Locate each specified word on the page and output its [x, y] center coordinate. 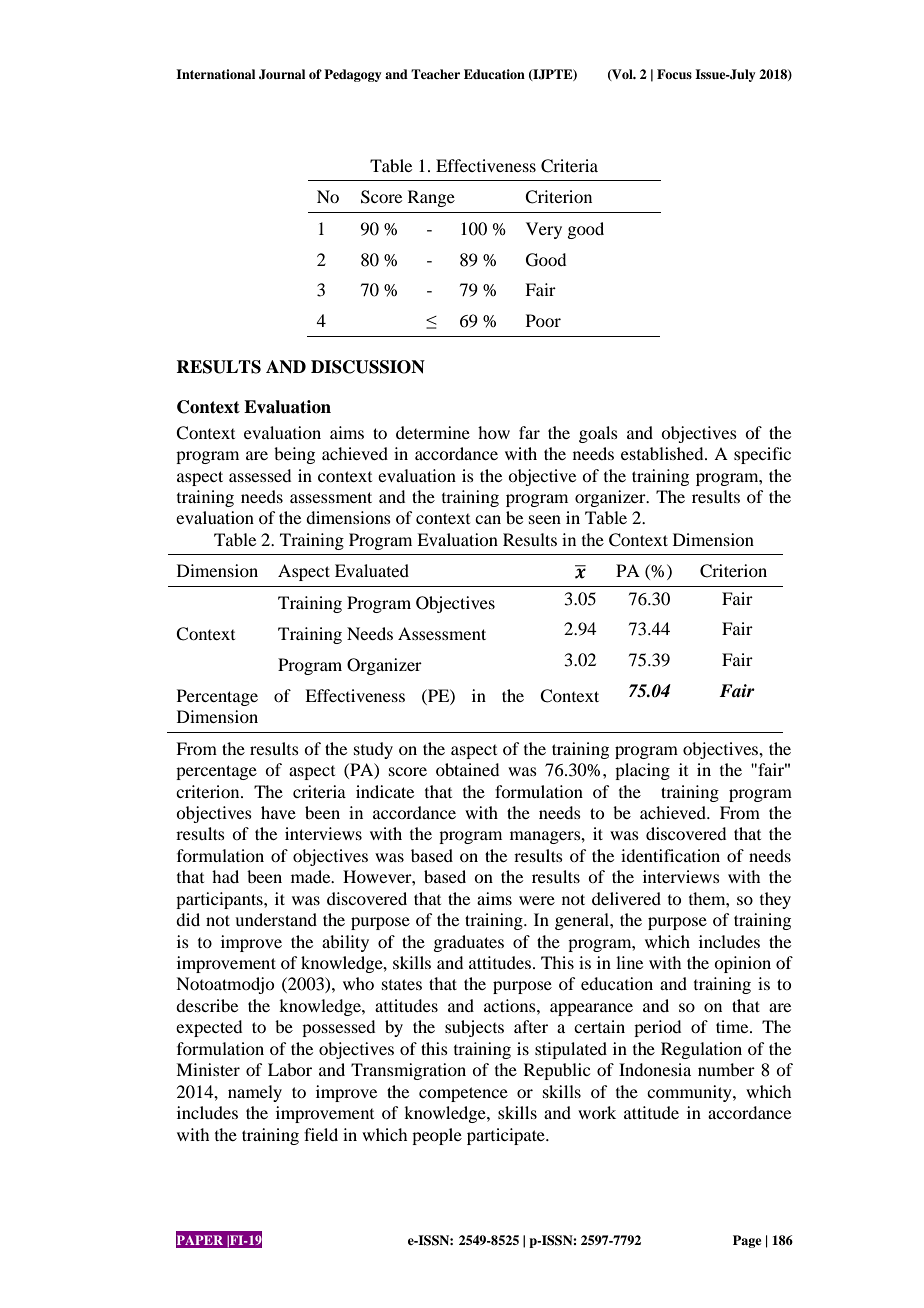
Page [747, 1241]
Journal [282, 74]
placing [642, 771]
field [321, 1134]
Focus [674, 74]
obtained [467, 769]
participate [507, 1136]
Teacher [435, 74]
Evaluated [372, 570]
